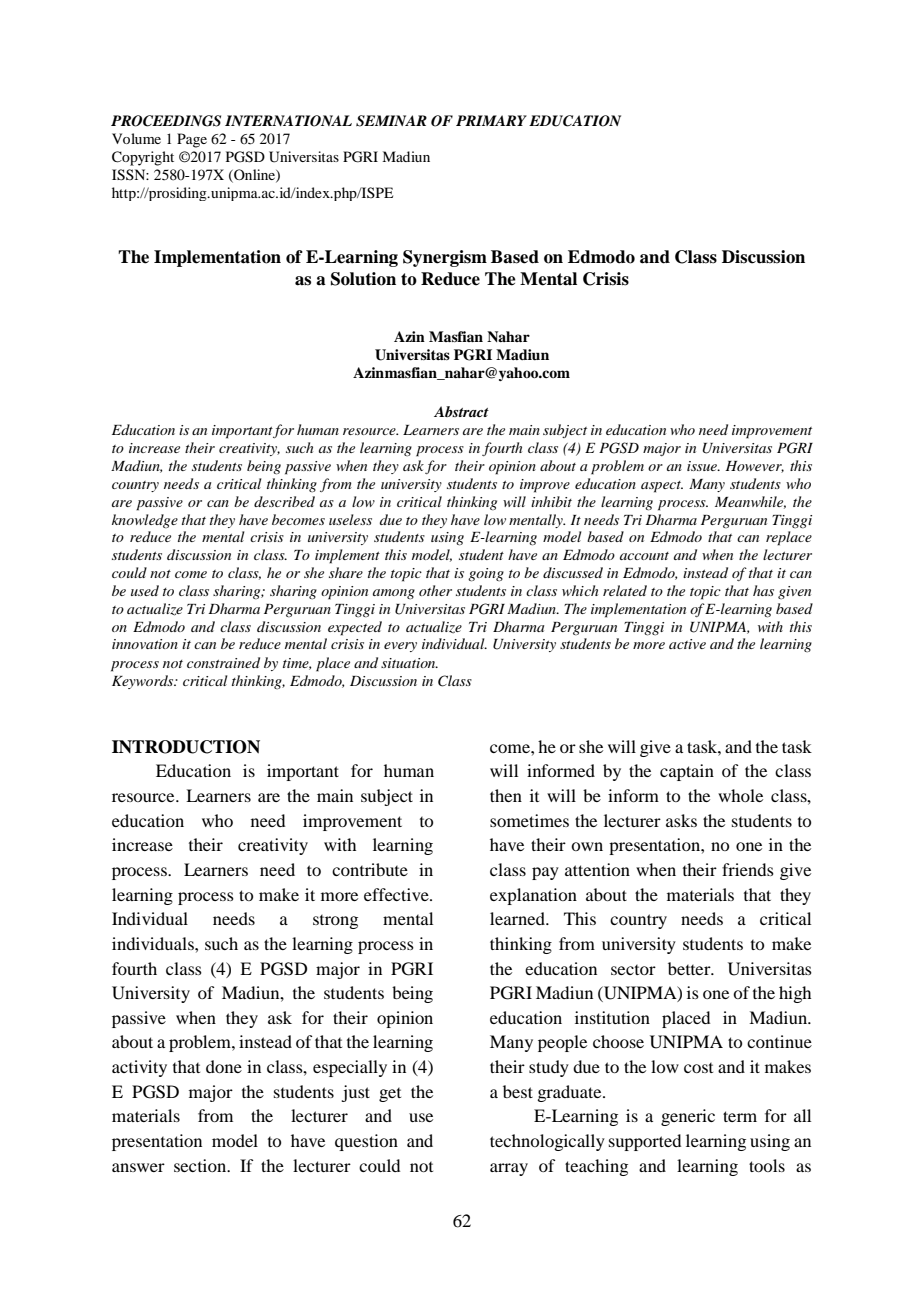 The width and height of the document is (924, 1308). What do you see at coordinates (740, 1116) in the document?
I see `term` at bounding box center [740, 1116].
